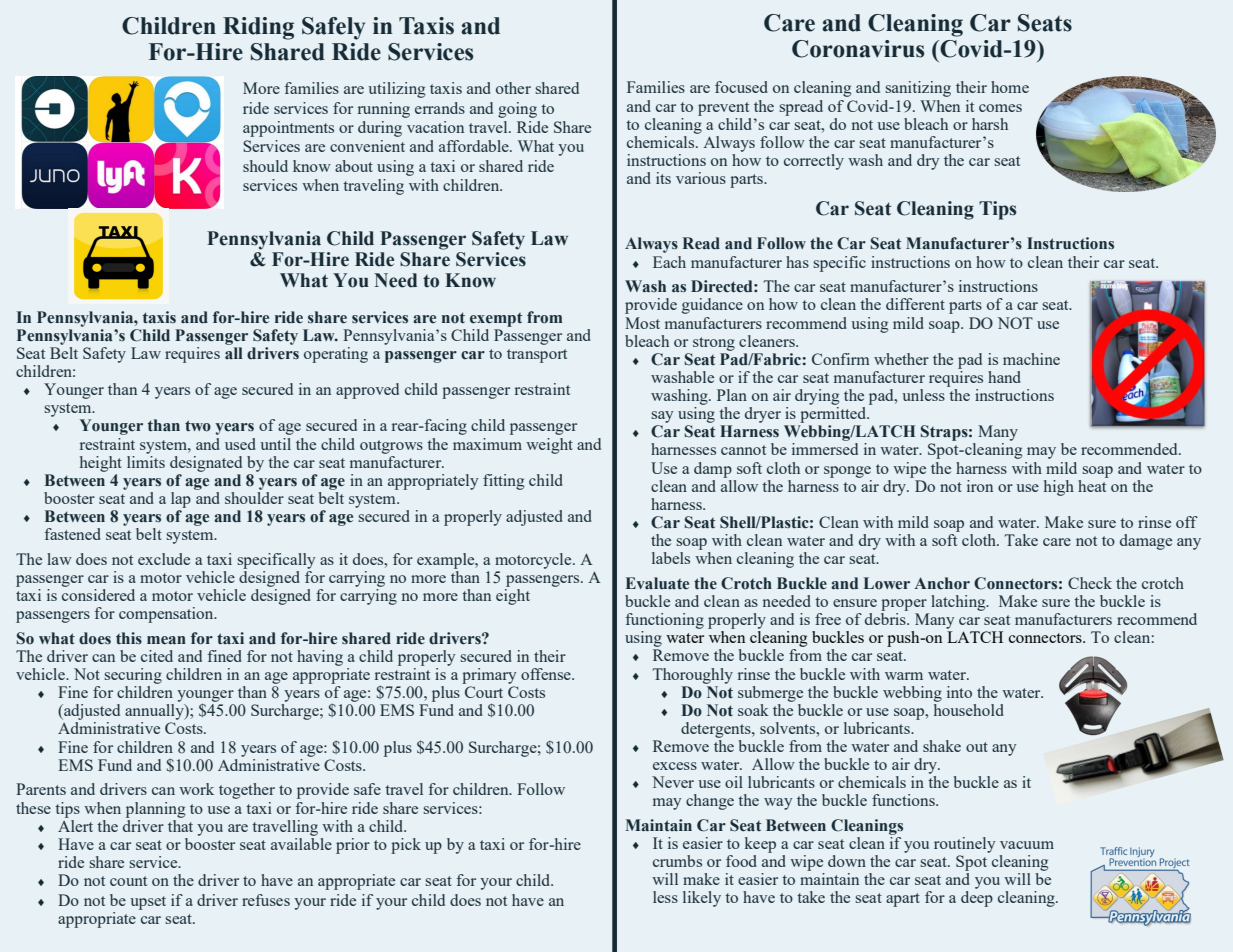  I want to click on iron, so click(980, 486).
